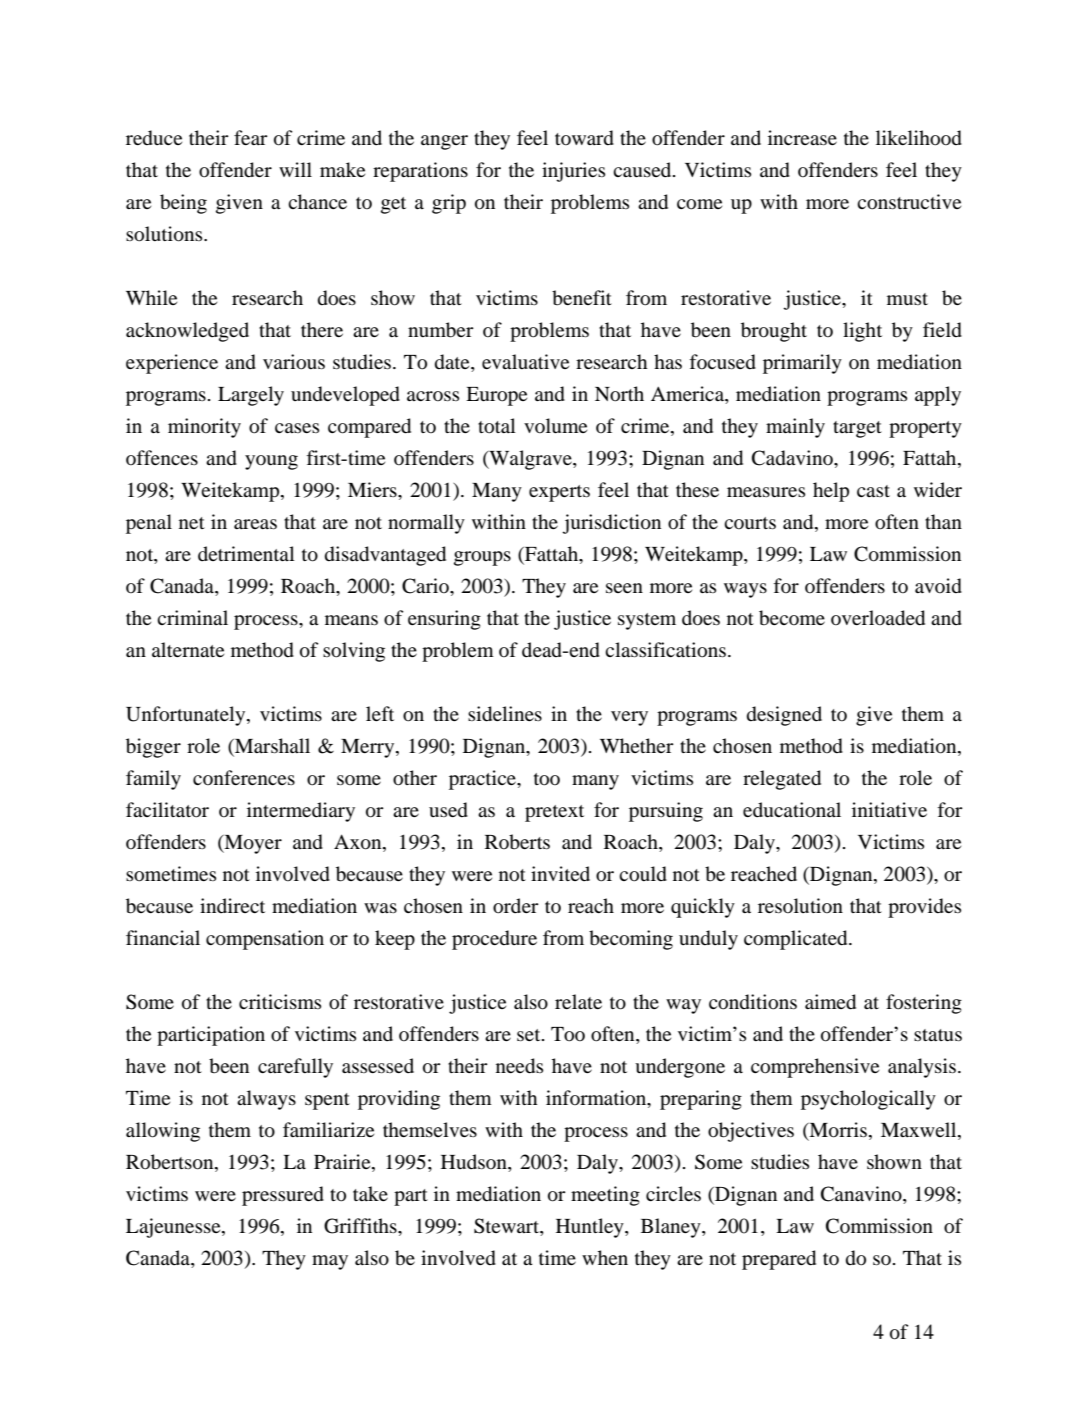 The image size is (1088, 1408). I want to click on volume, so click(555, 426).
